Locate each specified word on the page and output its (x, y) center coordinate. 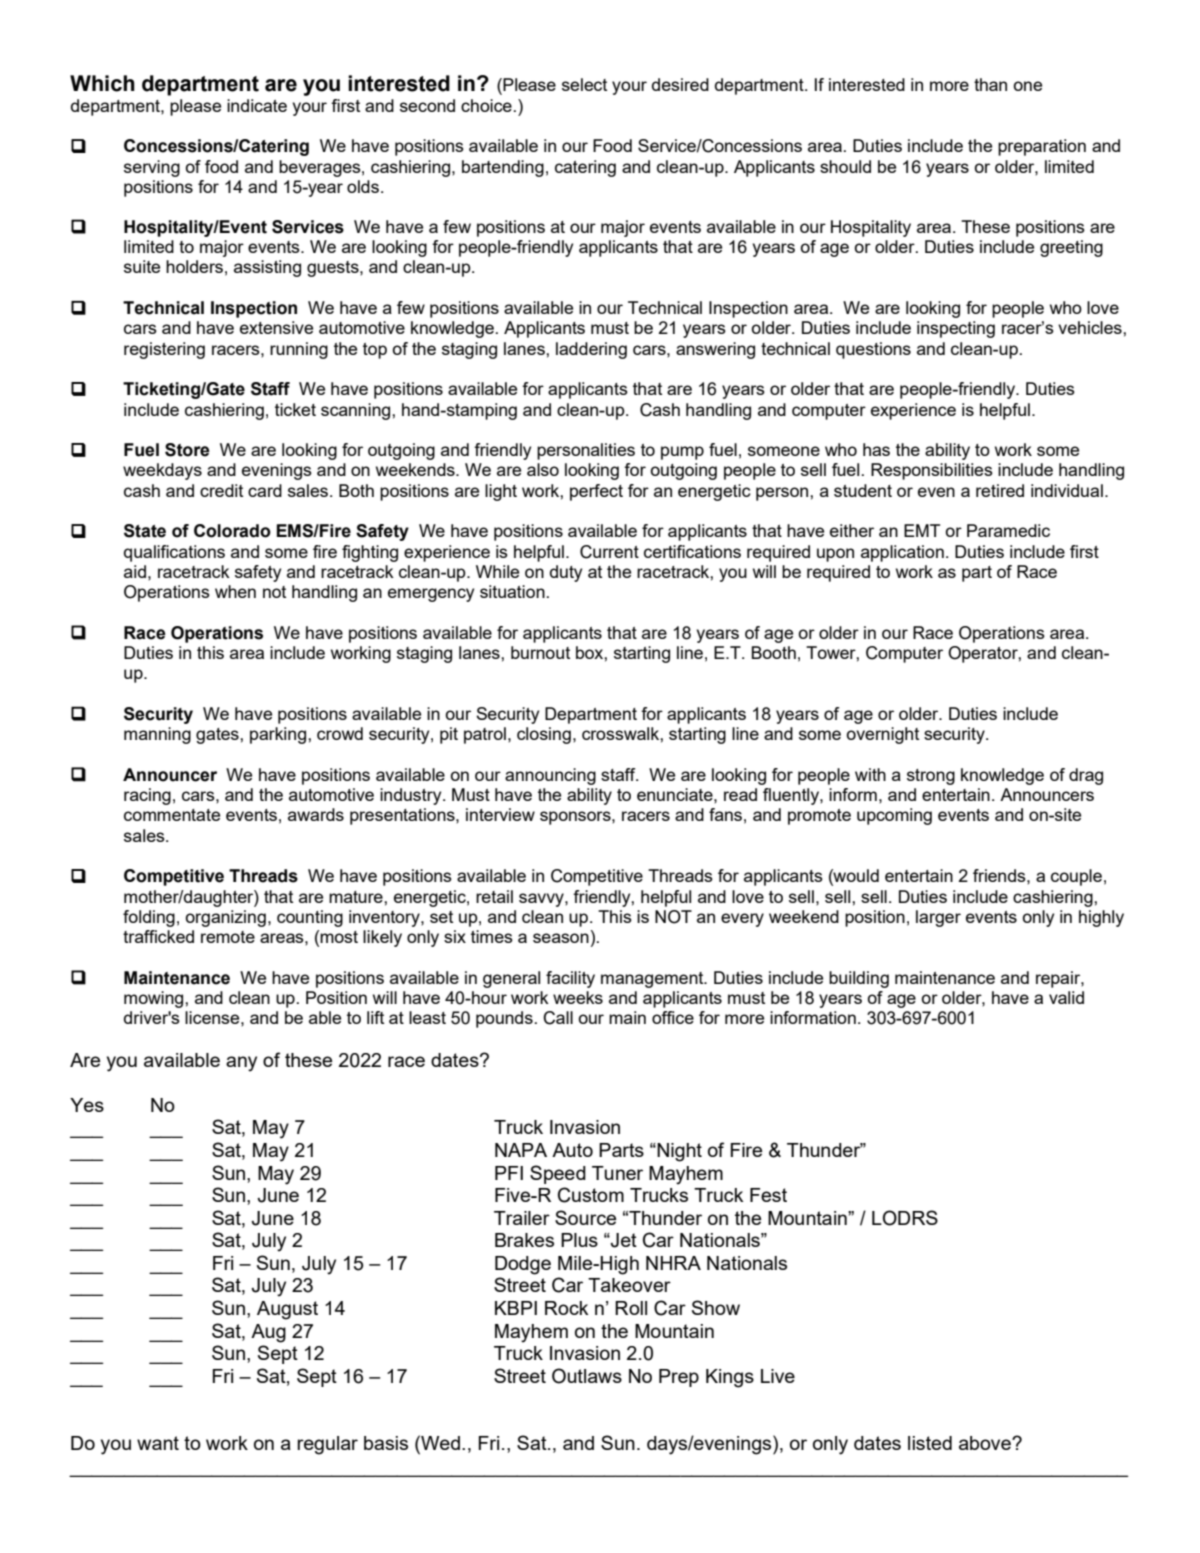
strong (931, 777)
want (158, 1443)
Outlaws (587, 1376)
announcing (550, 776)
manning (157, 735)
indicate (257, 105)
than (990, 84)
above (986, 1443)
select (584, 84)
